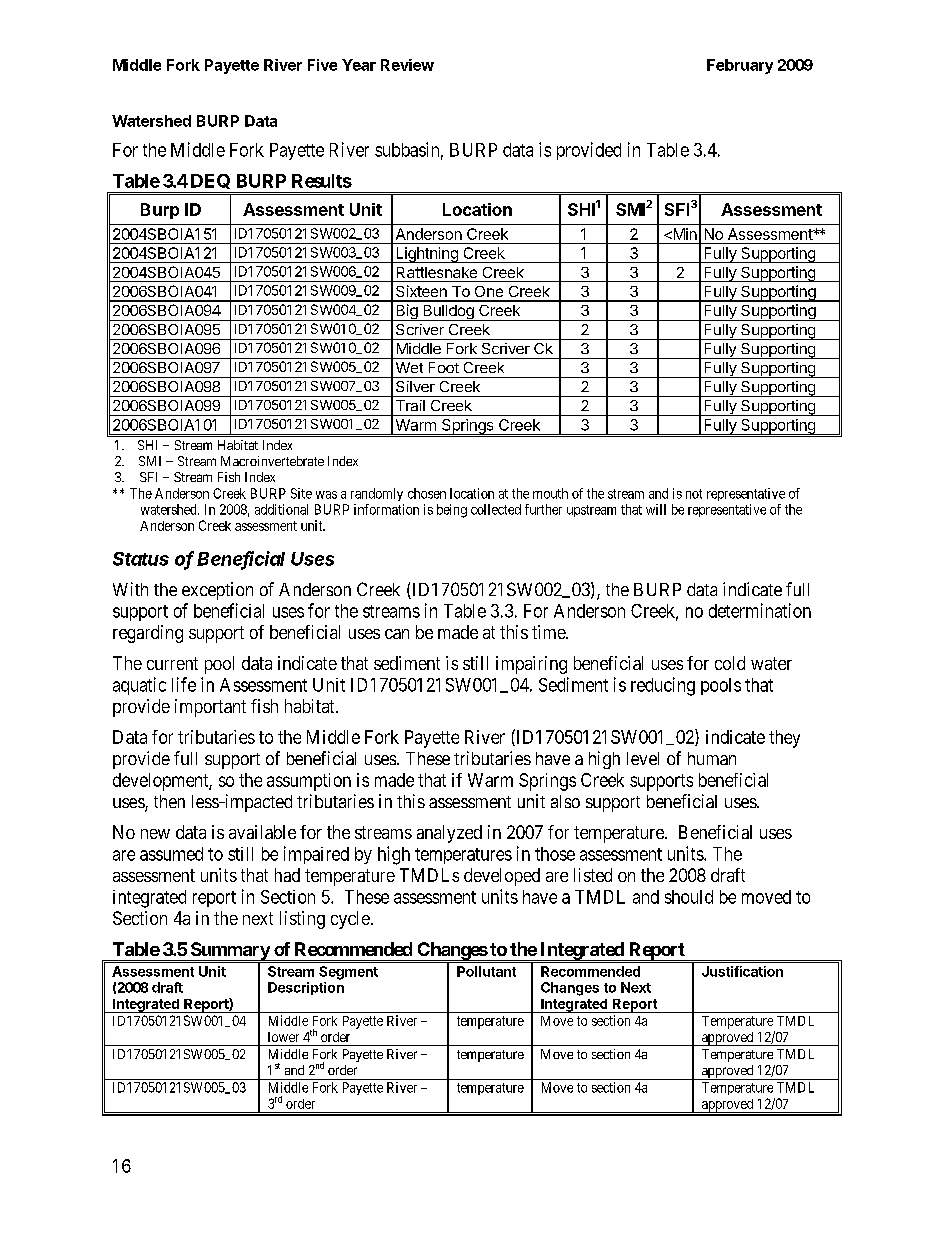 This page has height=1233, width=952. I want to click on Review, so click(407, 65).
